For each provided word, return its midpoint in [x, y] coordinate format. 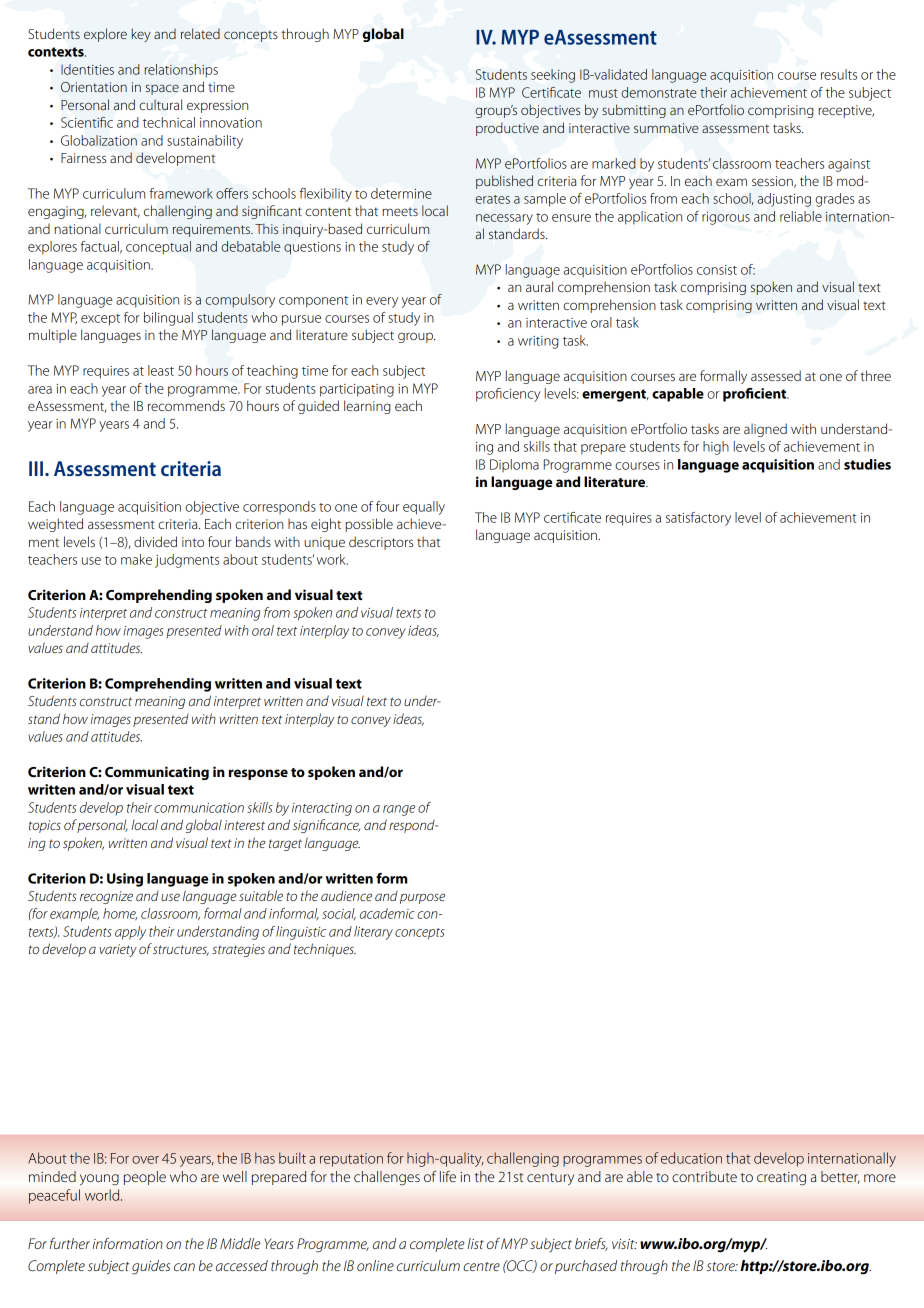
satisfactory [698, 519]
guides [151, 1267]
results [839, 74]
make [136, 559]
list [476, 1243]
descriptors [381, 543]
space [162, 89]
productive [507, 129]
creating [781, 1178]
